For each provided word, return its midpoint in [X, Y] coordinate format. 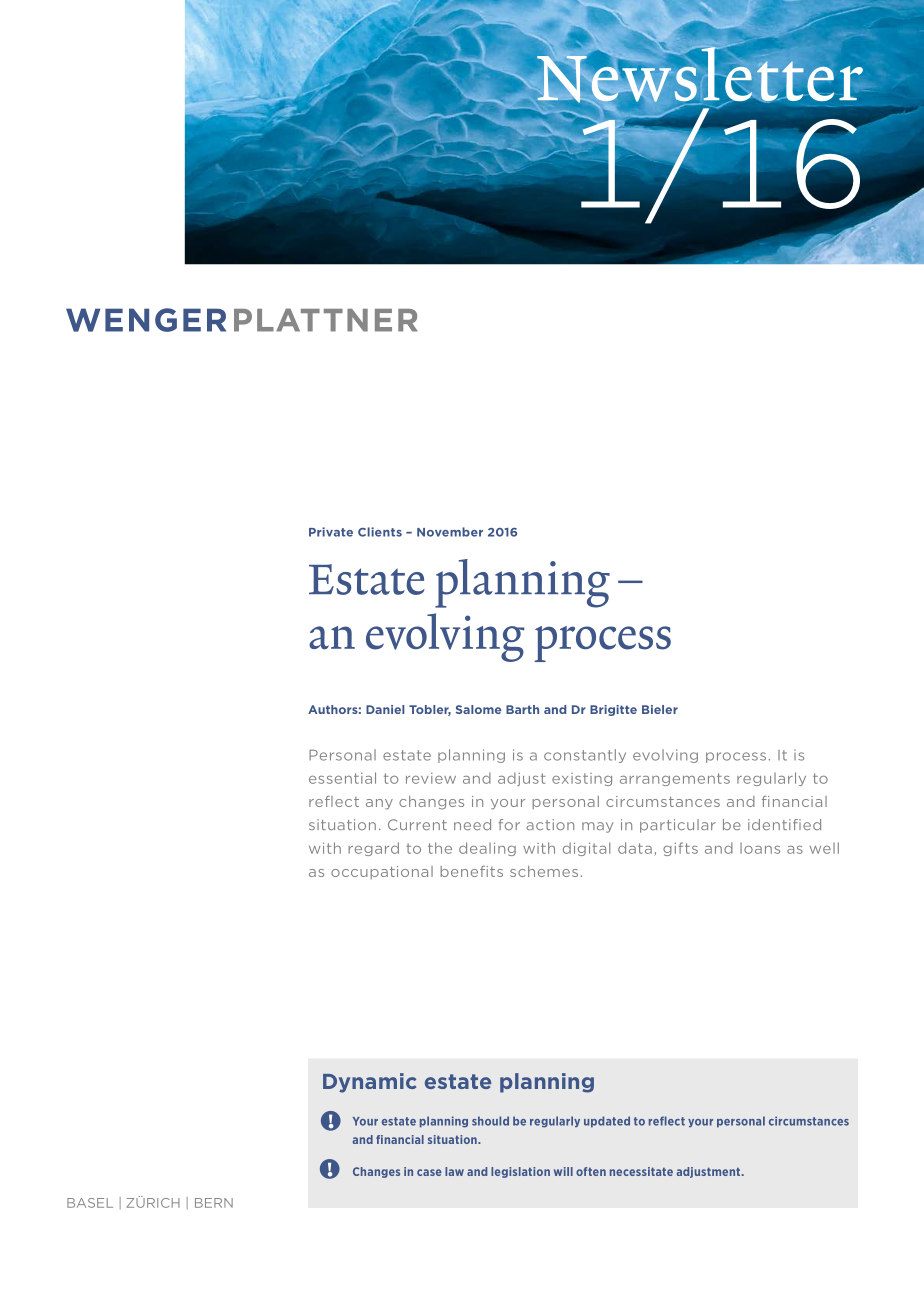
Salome [478, 709]
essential [342, 778]
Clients [380, 532]
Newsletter [699, 75]
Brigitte [613, 710]
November [450, 532]
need [472, 824]
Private [331, 532]
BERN [214, 1203]
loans [760, 848]
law [454, 1171]
